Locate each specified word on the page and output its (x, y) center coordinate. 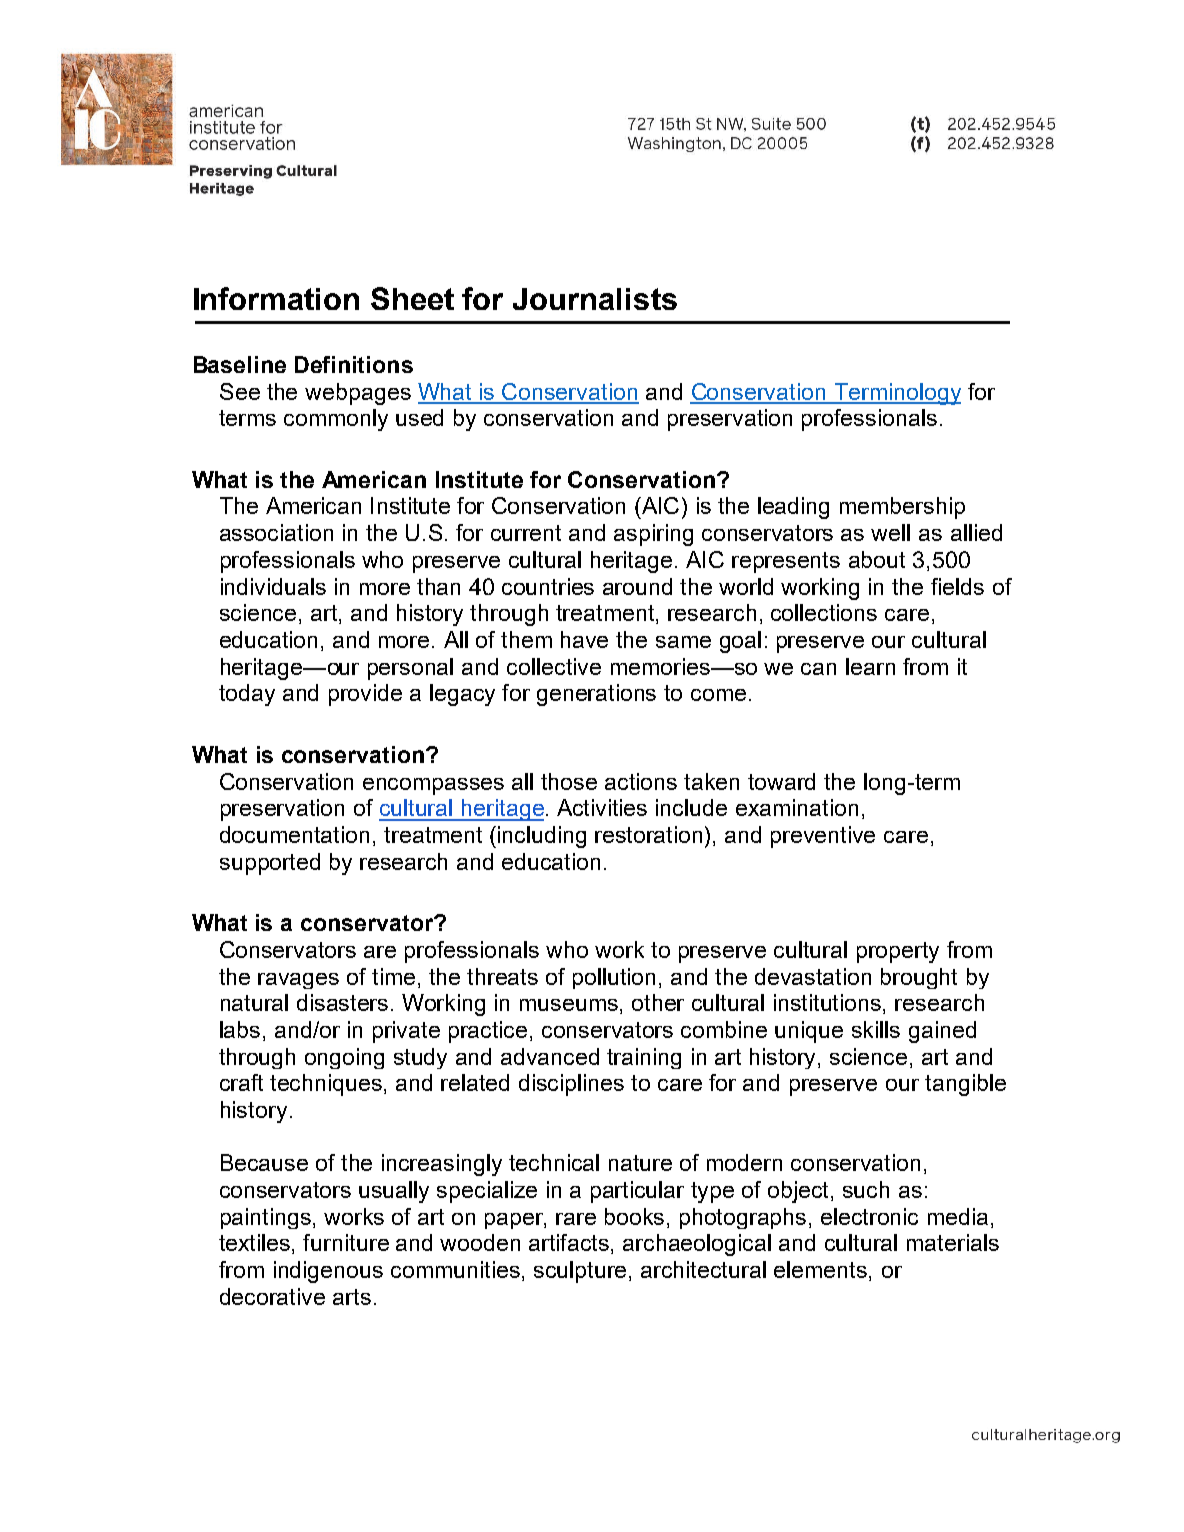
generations (596, 695)
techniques (327, 1085)
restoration (648, 834)
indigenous (328, 1272)
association (276, 532)
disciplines (571, 1085)
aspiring (653, 535)
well (890, 532)
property (898, 952)
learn (870, 666)
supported (270, 864)
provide (365, 695)
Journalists (595, 299)
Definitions (354, 364)
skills (876, 1029)
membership (902, 508)
